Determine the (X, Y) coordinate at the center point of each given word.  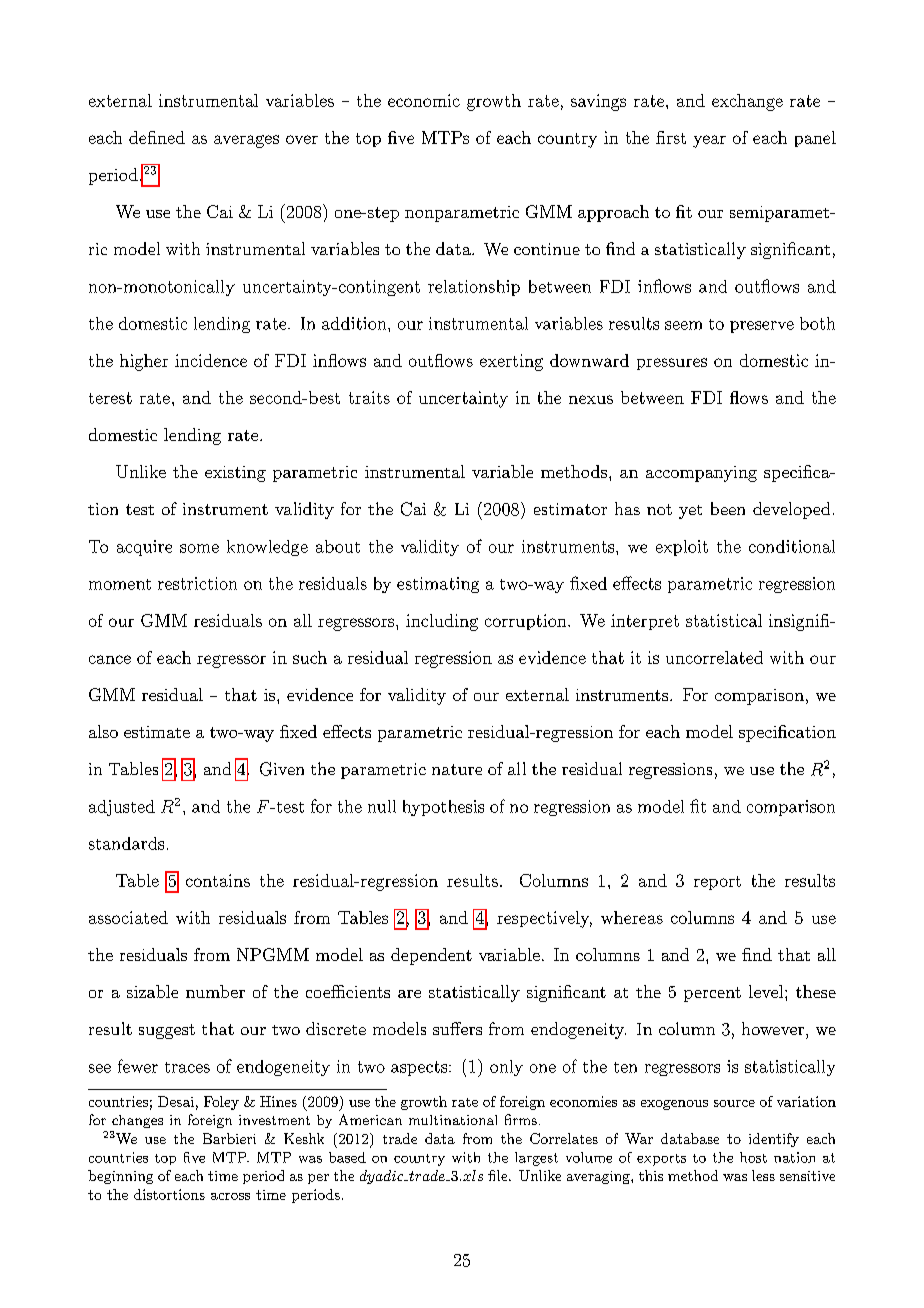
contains (218, 880)
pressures (672, 364)
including (442, 622)
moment (120, 584)
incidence (211, 360)
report (717, 883)
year (709, 141)
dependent (431, 956)
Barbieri (229, 1138)
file (499, 1175)
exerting (511, 362)
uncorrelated (714, 657)
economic (424, 100)
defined (157, 137)
